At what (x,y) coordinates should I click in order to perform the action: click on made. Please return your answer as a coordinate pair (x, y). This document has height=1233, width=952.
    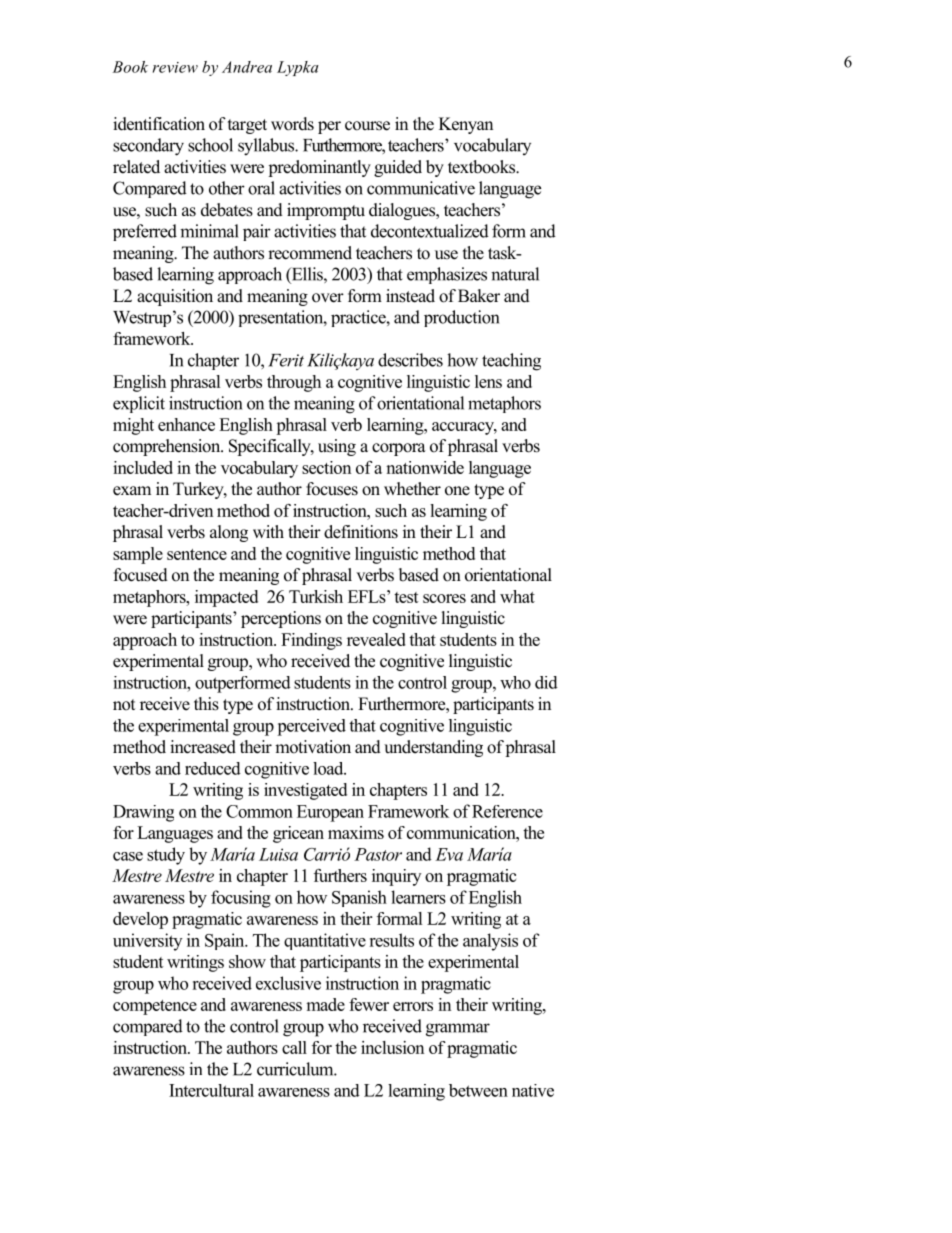
    Looking at the image, I should click on (325, 1004).
